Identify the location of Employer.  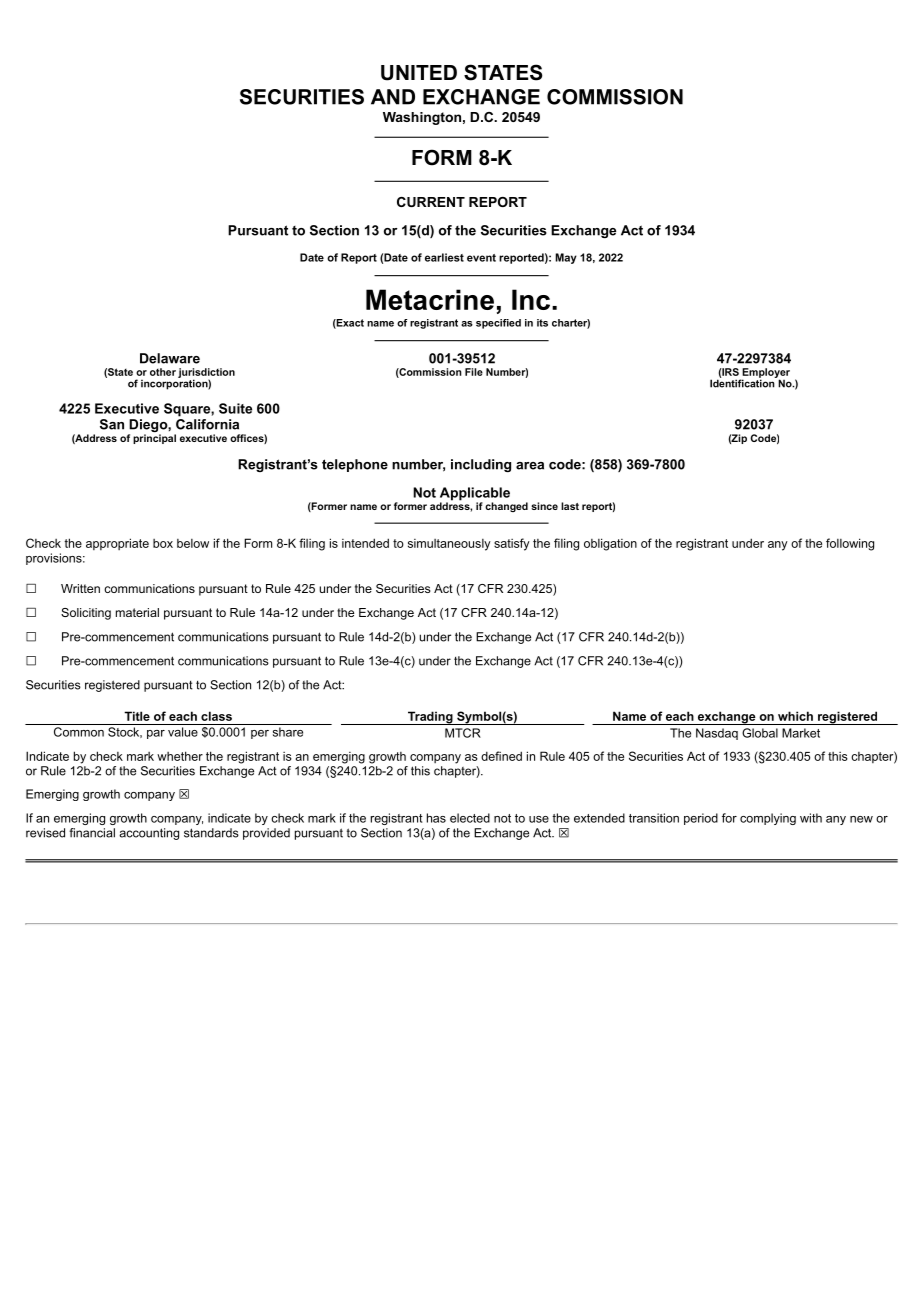
(765, 374).
